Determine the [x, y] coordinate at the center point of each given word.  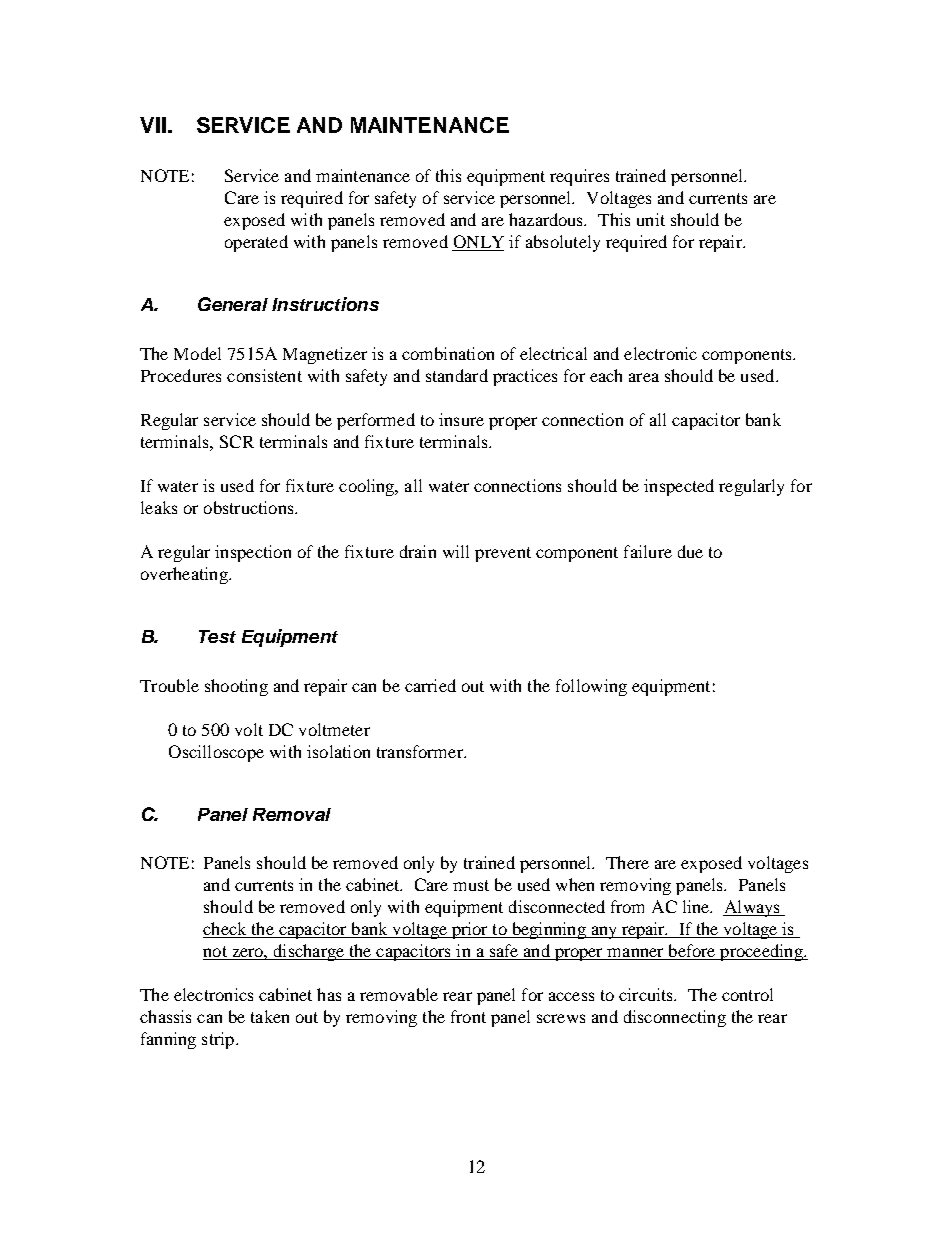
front [468, 1016]
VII [153, 125]
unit [651, 219]
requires [579, 177]
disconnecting [675, 1018]
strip [219, 1040]
